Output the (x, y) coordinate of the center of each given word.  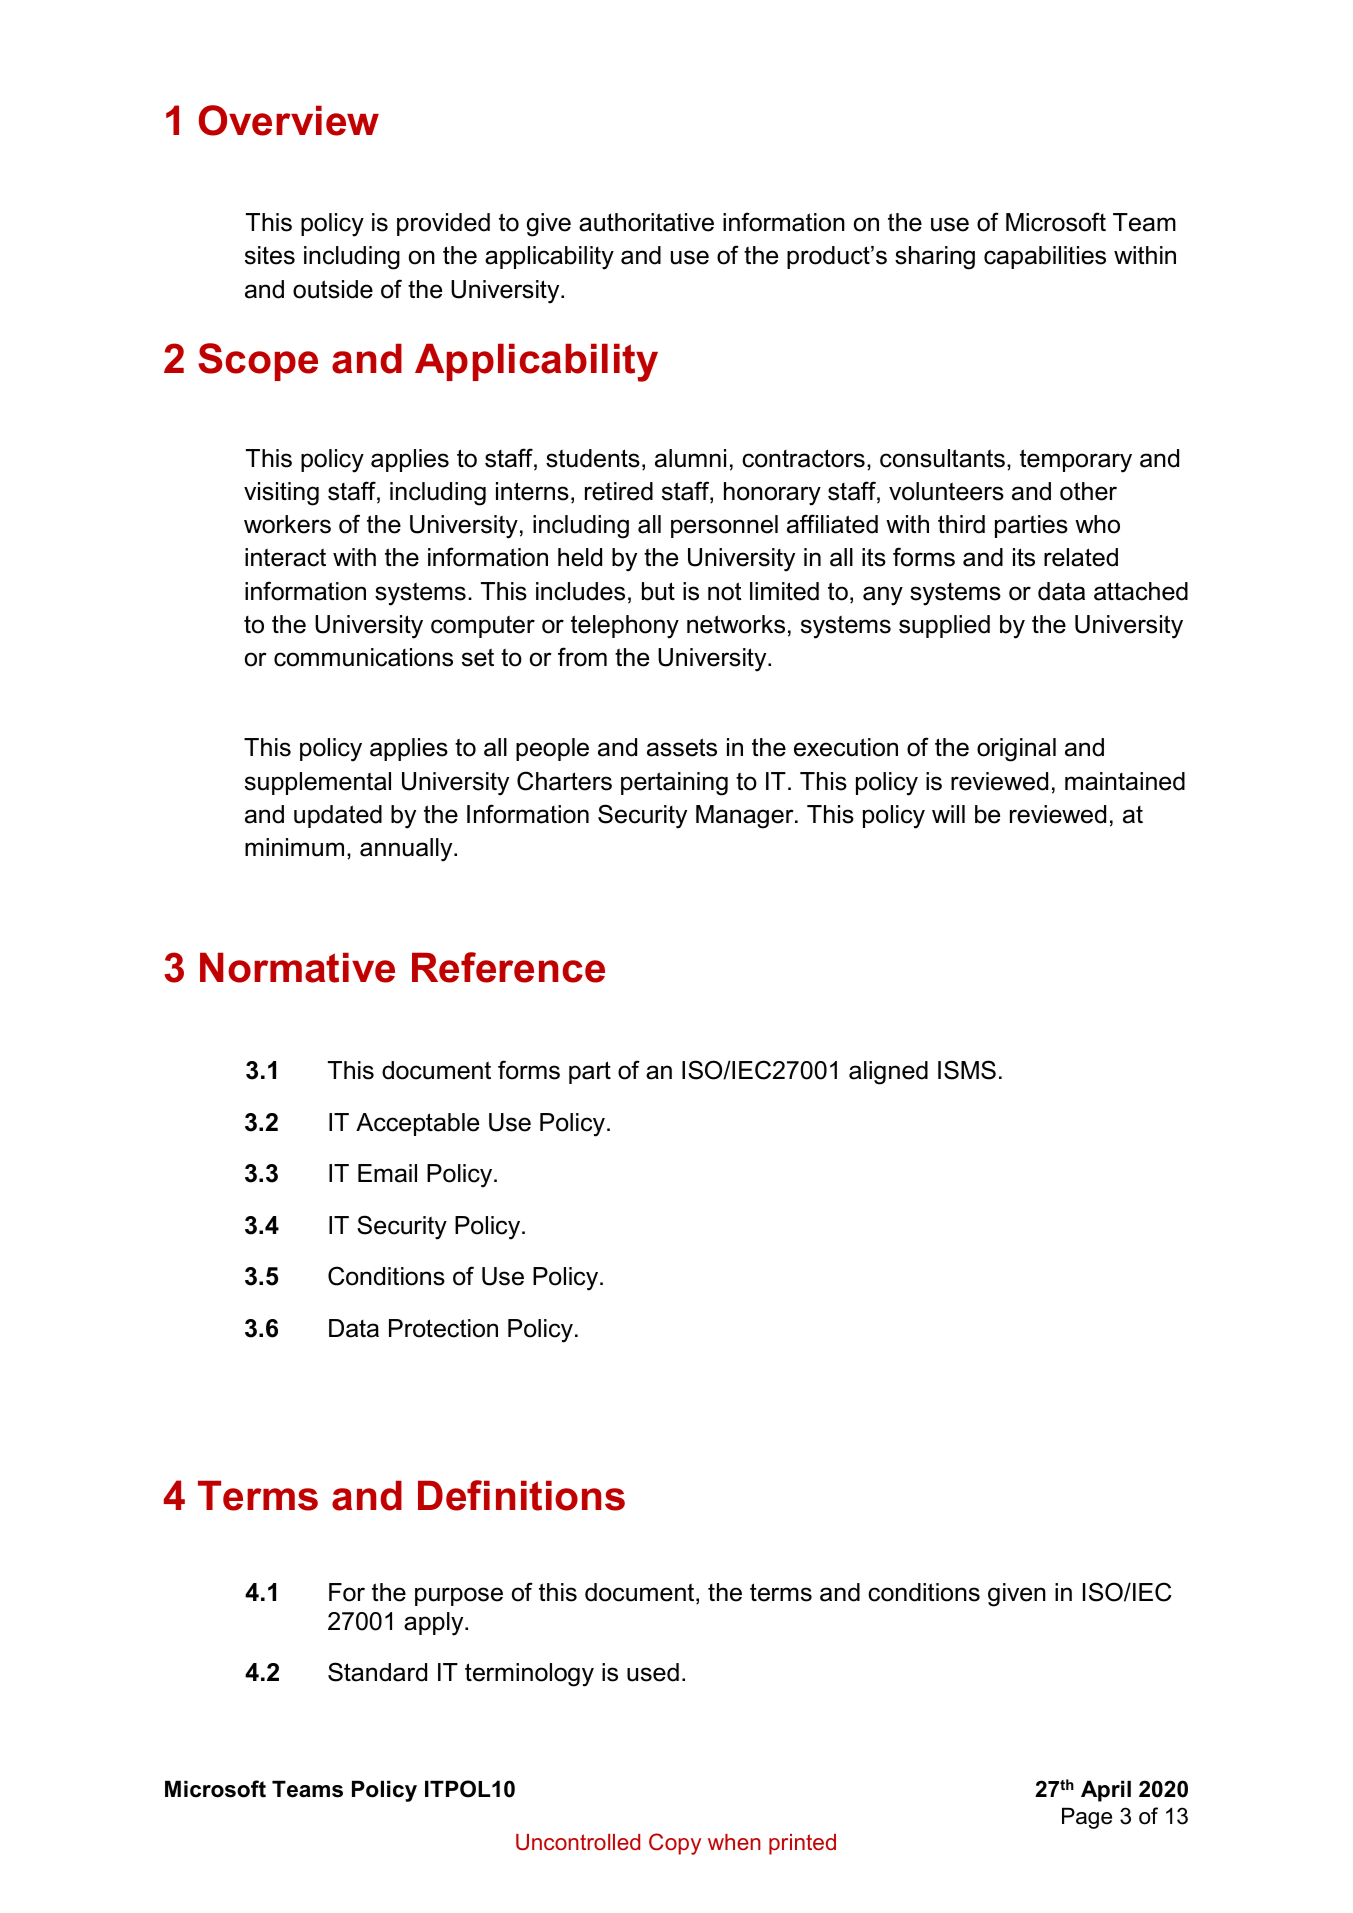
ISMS (967, 1070)
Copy (675, 1844)
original (1016, 750)
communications (363, 657)
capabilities (1045, 257)
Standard (377, 1672)
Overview (289, 120)
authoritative (646, 222)
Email (387, 1173)
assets (682, 747)
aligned (888, 1073)
